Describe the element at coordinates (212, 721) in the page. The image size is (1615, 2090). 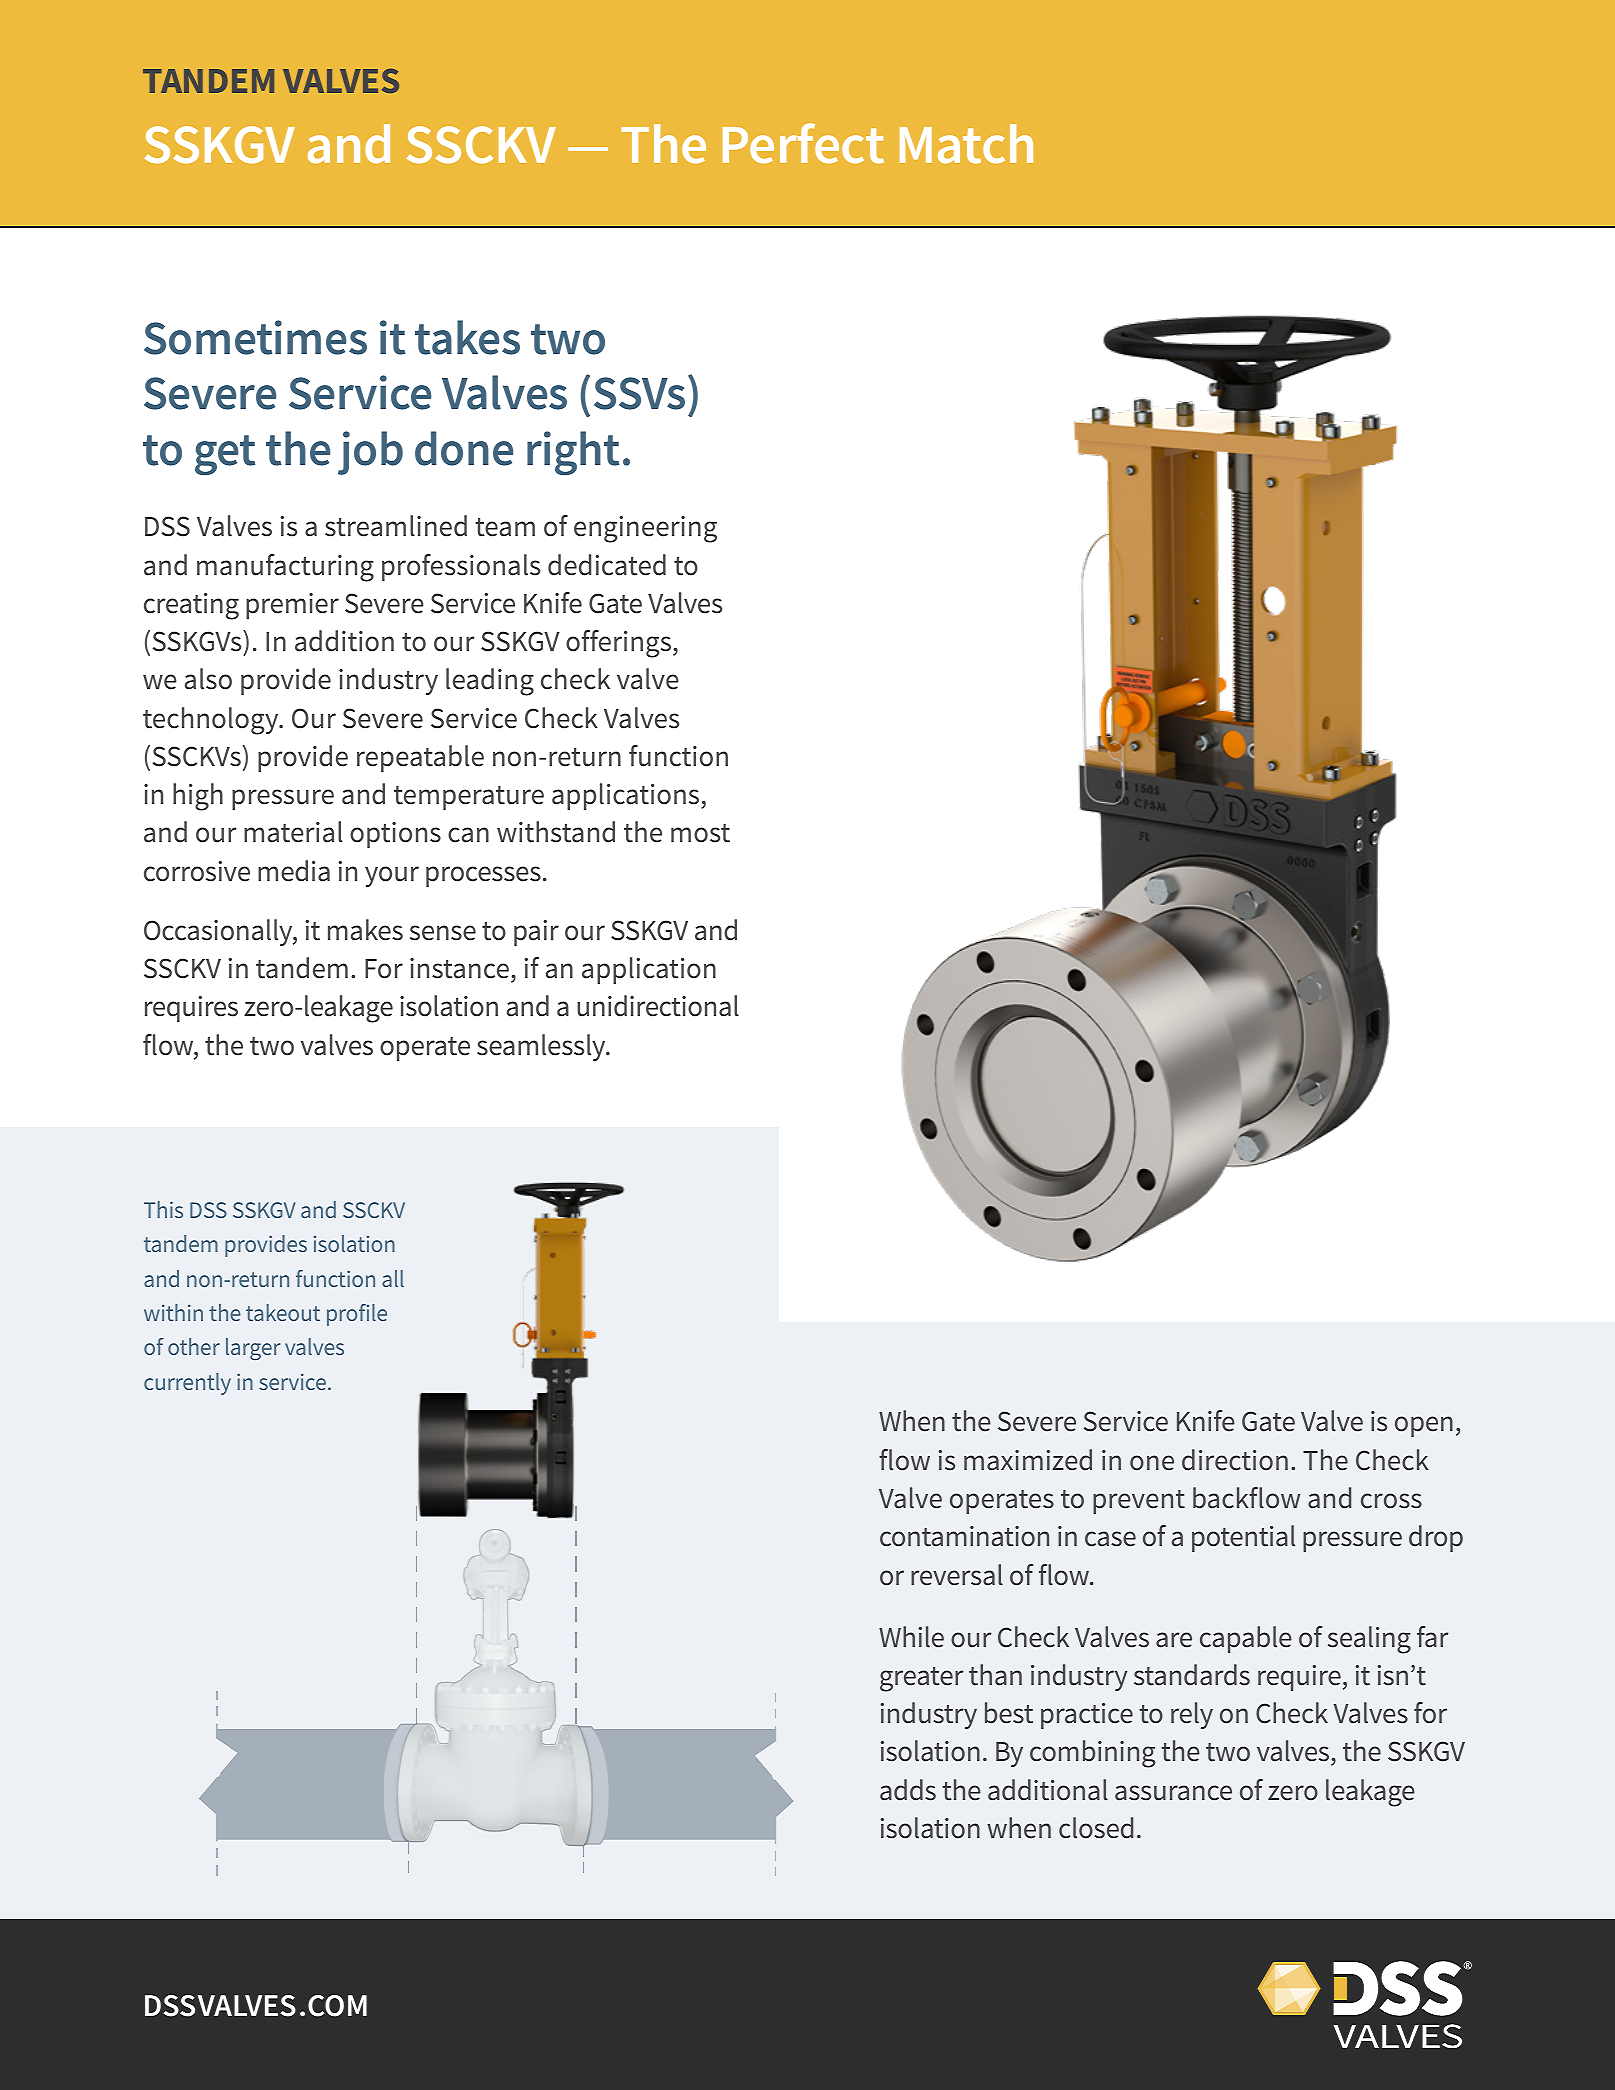
I see `technology` at that location.
